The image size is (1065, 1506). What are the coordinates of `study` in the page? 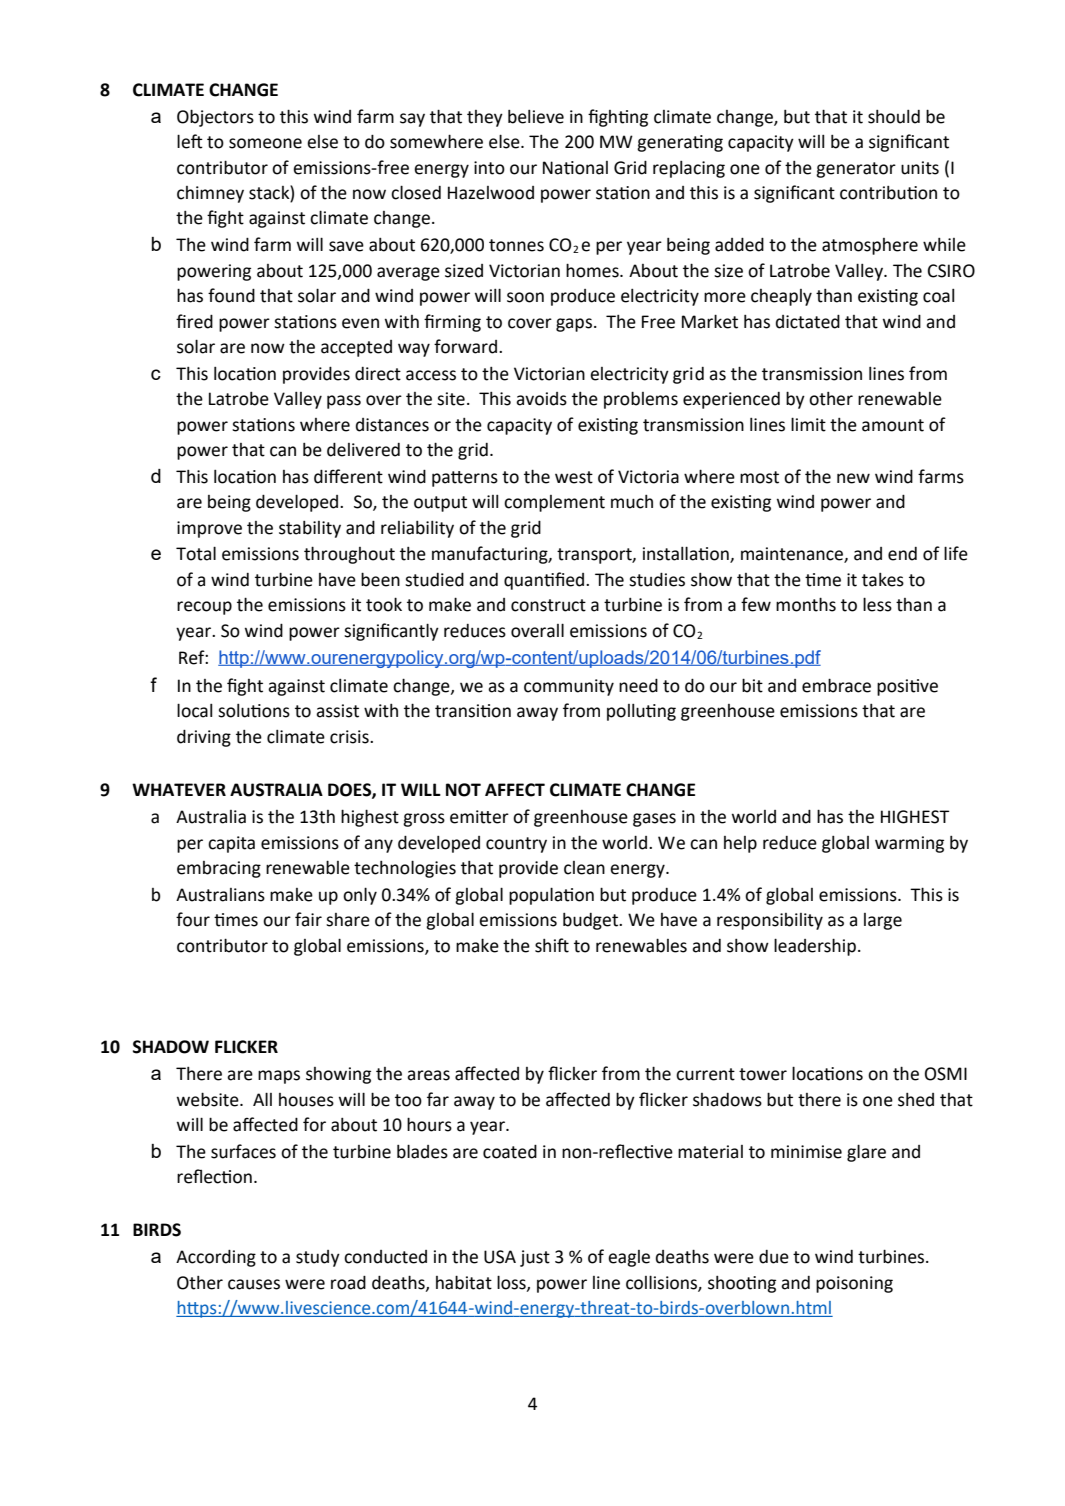 It's located at (318, 1258).
